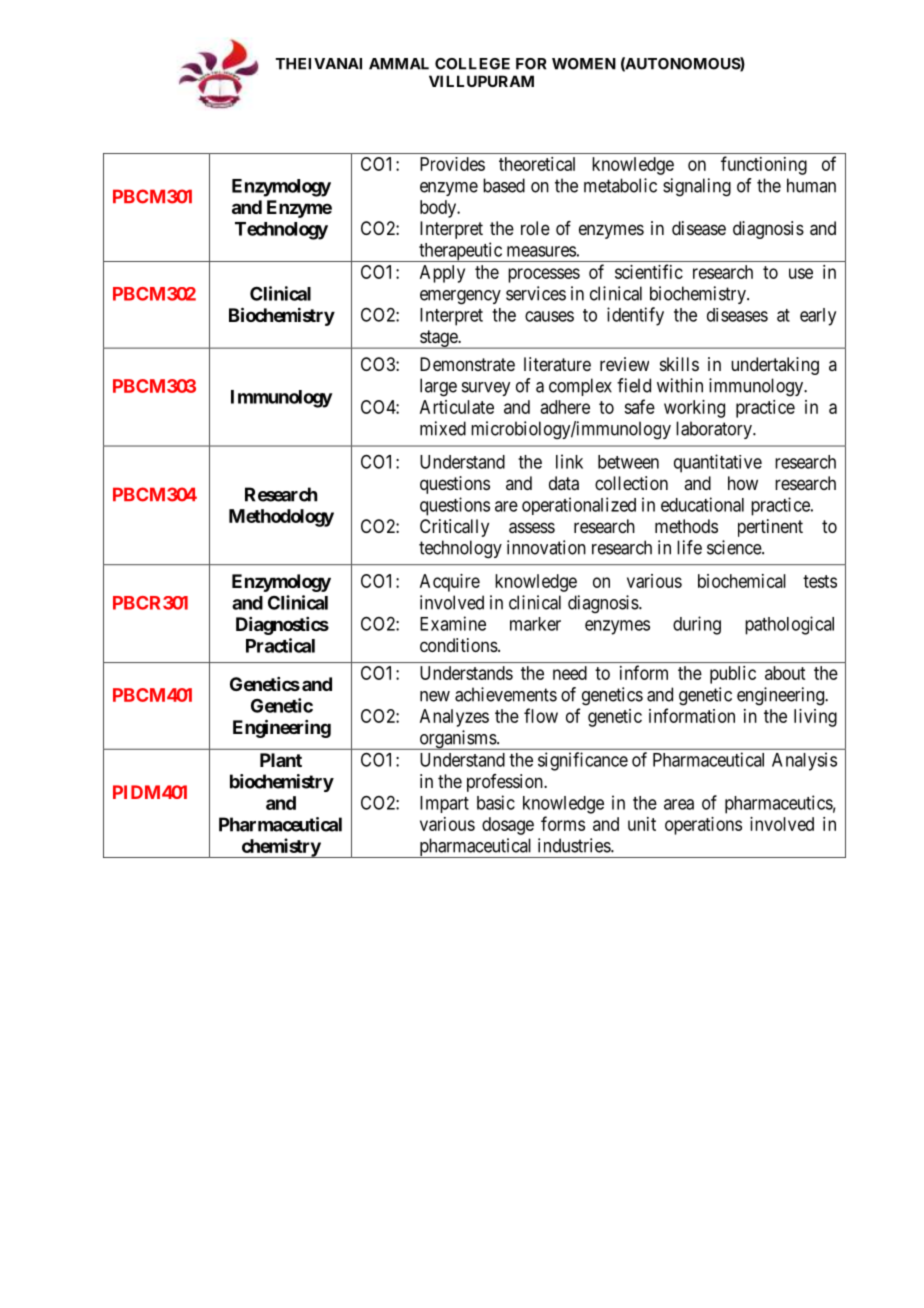 This image has height=1308, width=924. I want to click on link, so click(569, 461).
